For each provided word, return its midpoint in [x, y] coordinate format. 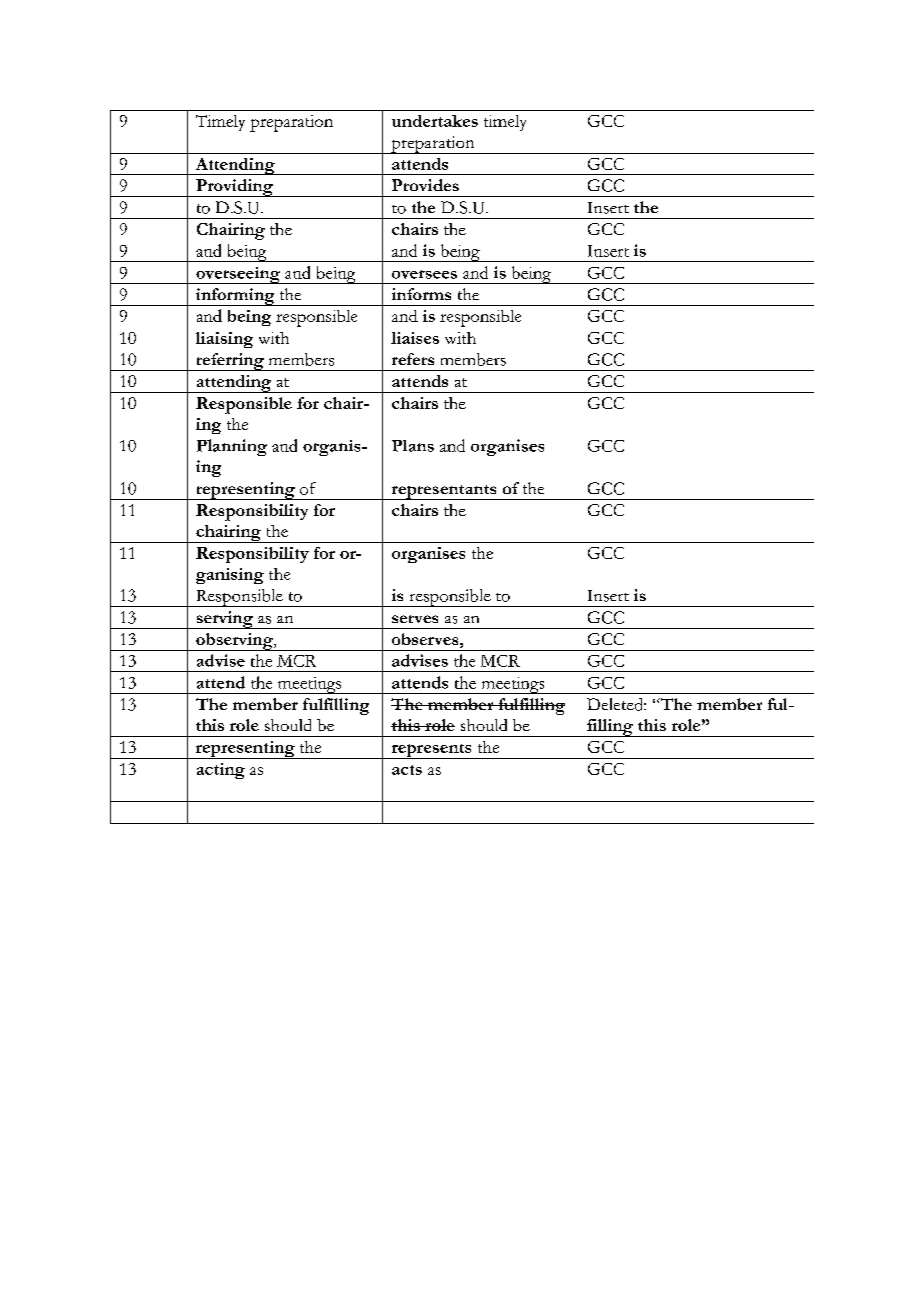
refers [413, 359]
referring [230, 362]
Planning [232, 447]
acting [221, 771]
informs [421, 294]
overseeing [238, 275]
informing [235, 297]
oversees [424, 274]
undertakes [435, 121]
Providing [234, 188]
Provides [425, 185]
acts [407, 770]
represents [431, 751]
